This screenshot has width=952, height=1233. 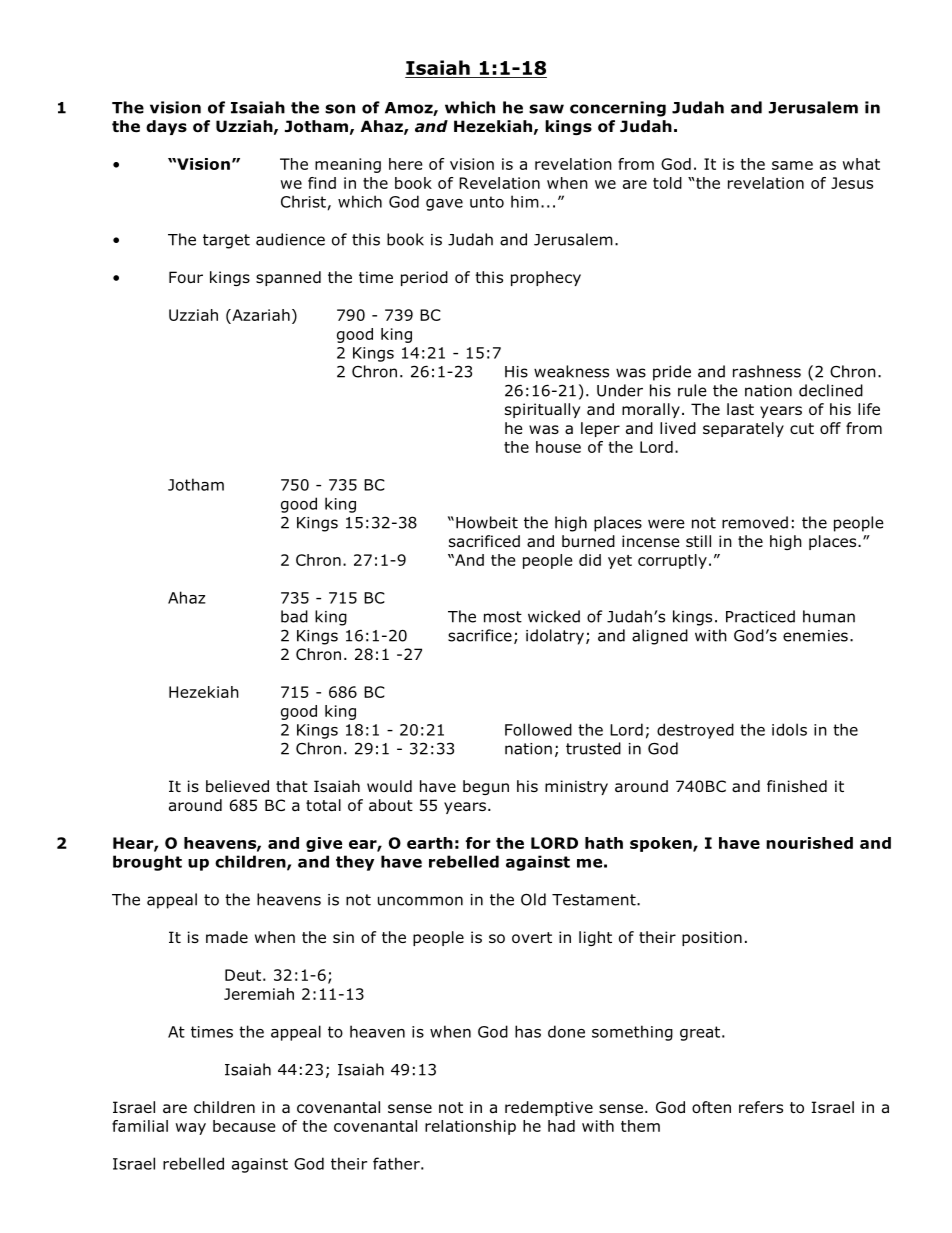 I want to click on days, so click(x=166, y=127).
